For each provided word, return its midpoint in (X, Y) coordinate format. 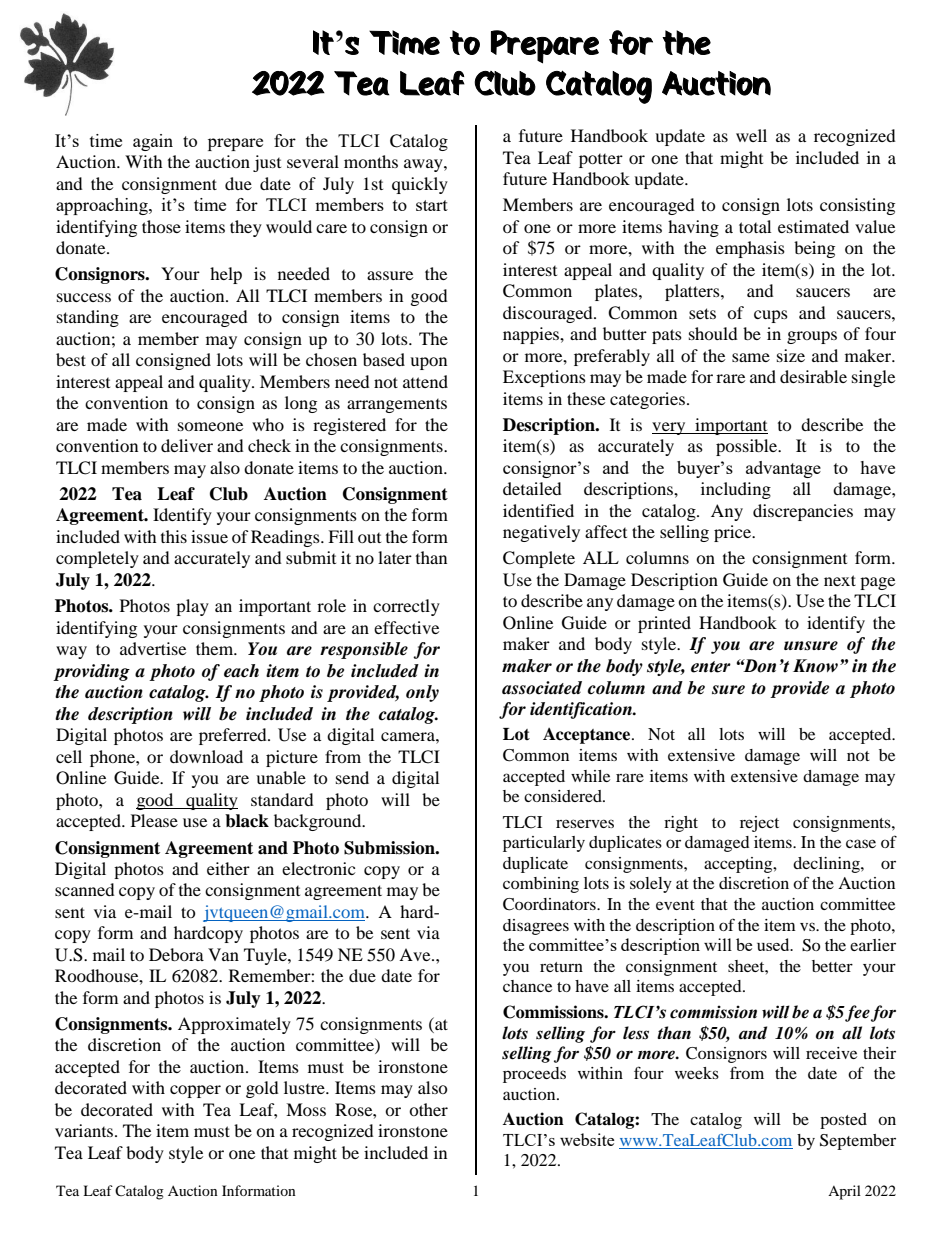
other (428, 1109)
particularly (544, 844)
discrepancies (803, 512)
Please (154, 820)
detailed (532, 488)
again (153, 142)
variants (85, 1130)
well (751, 135)
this (174, 536)
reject (759, 824)
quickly (420, 185)
